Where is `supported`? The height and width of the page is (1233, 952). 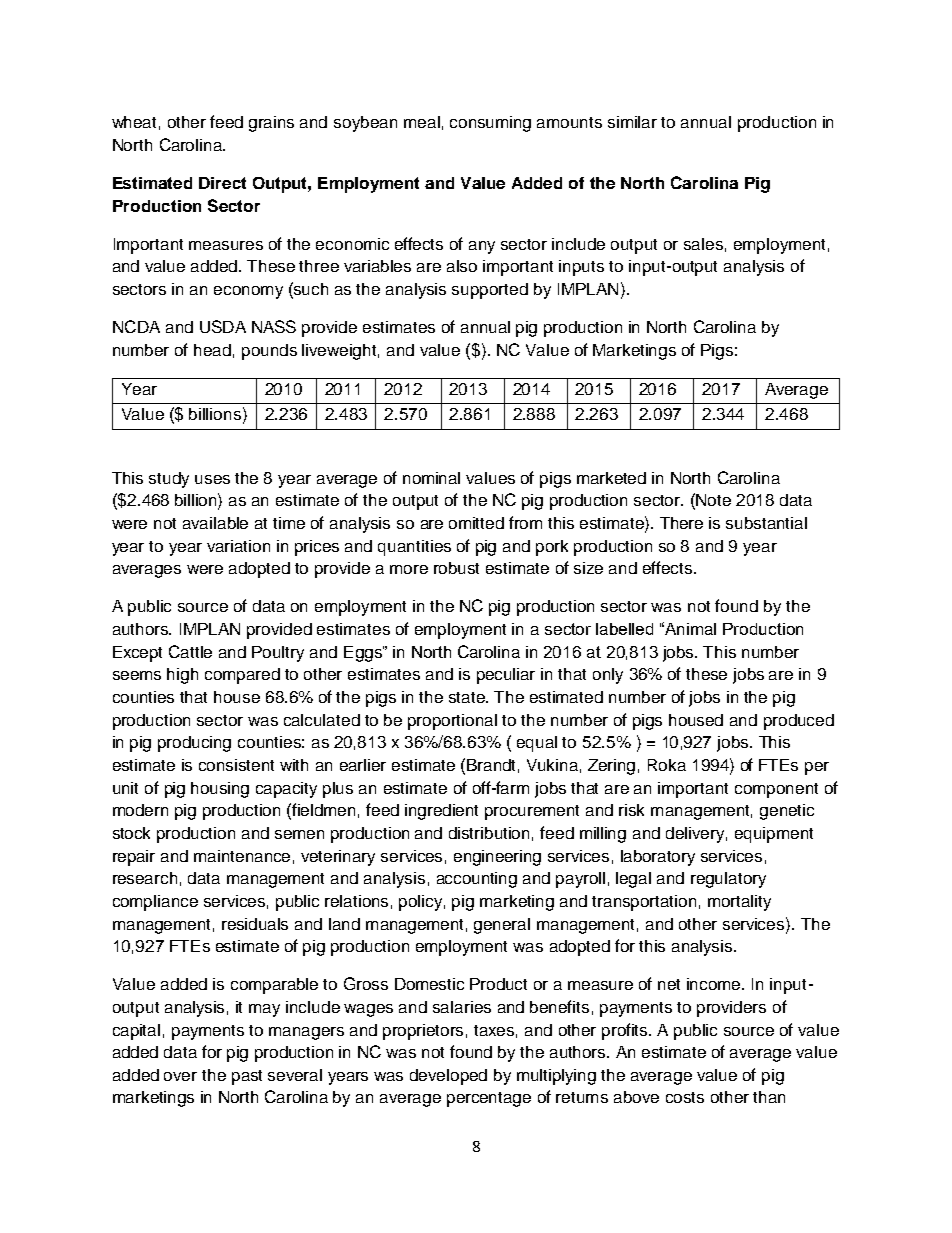
supported is located at coordinates (490, 291).
